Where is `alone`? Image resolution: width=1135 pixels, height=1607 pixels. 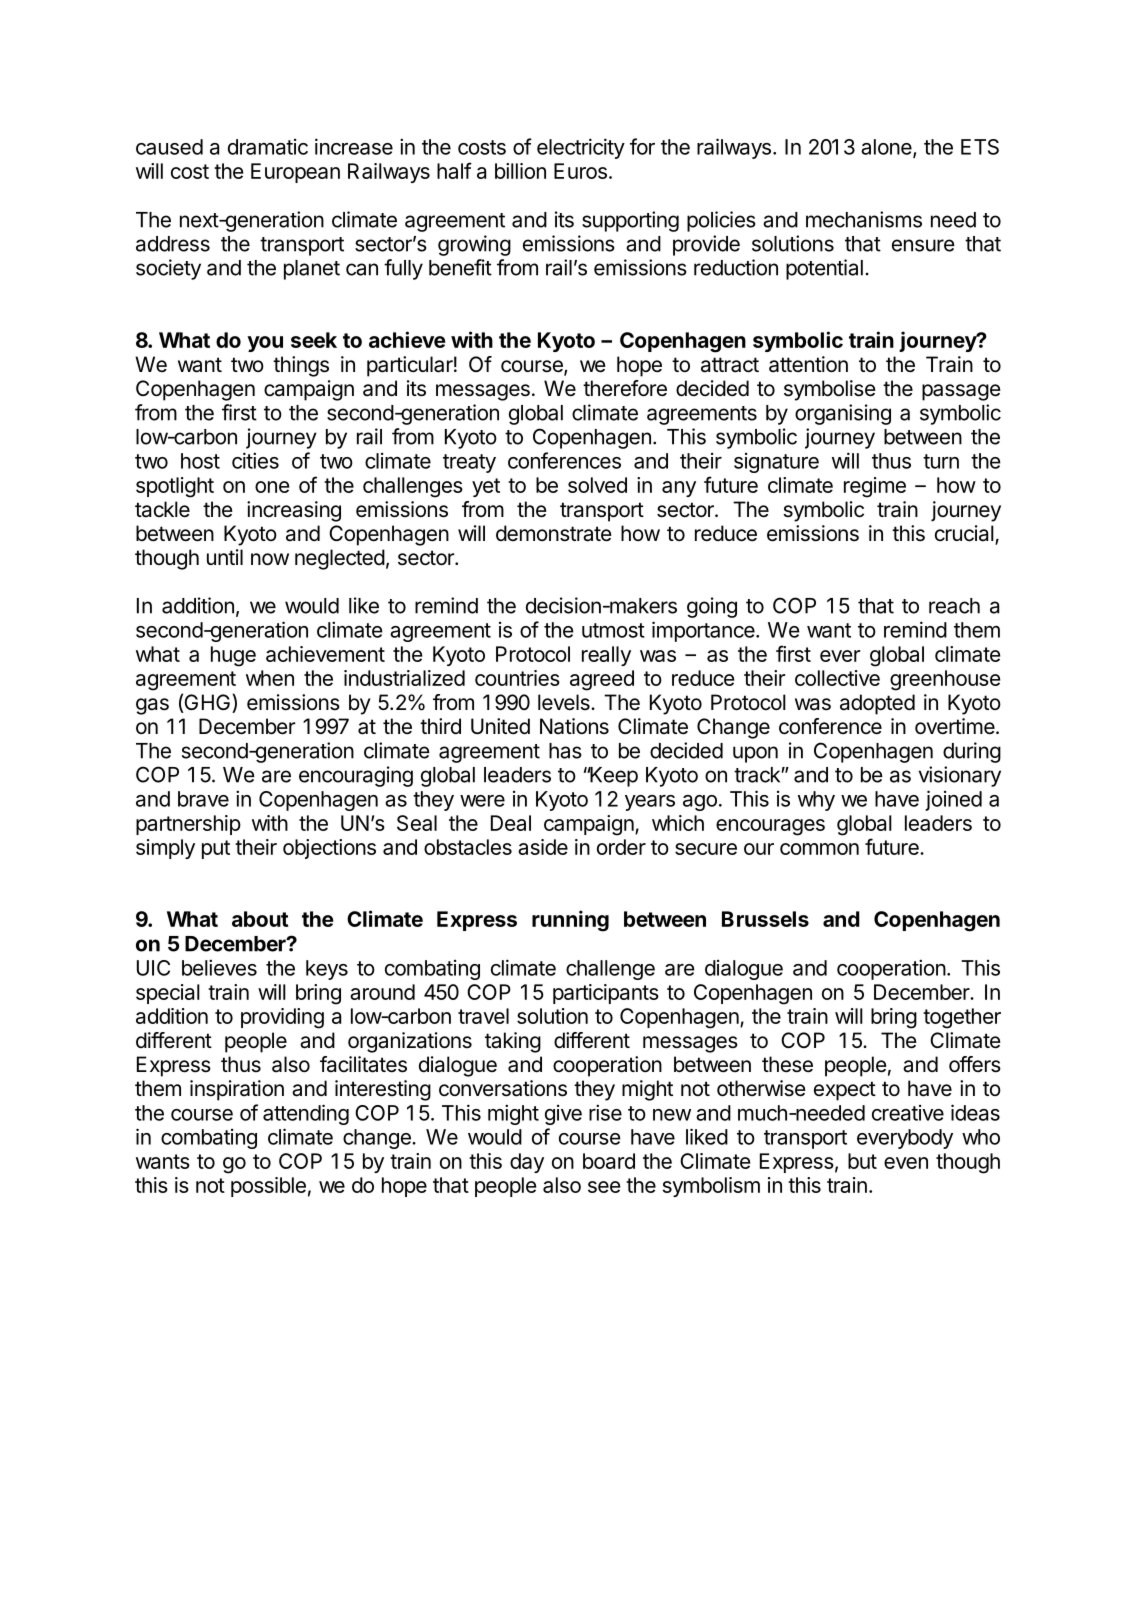 alone is located at coordinates (887, 148).
